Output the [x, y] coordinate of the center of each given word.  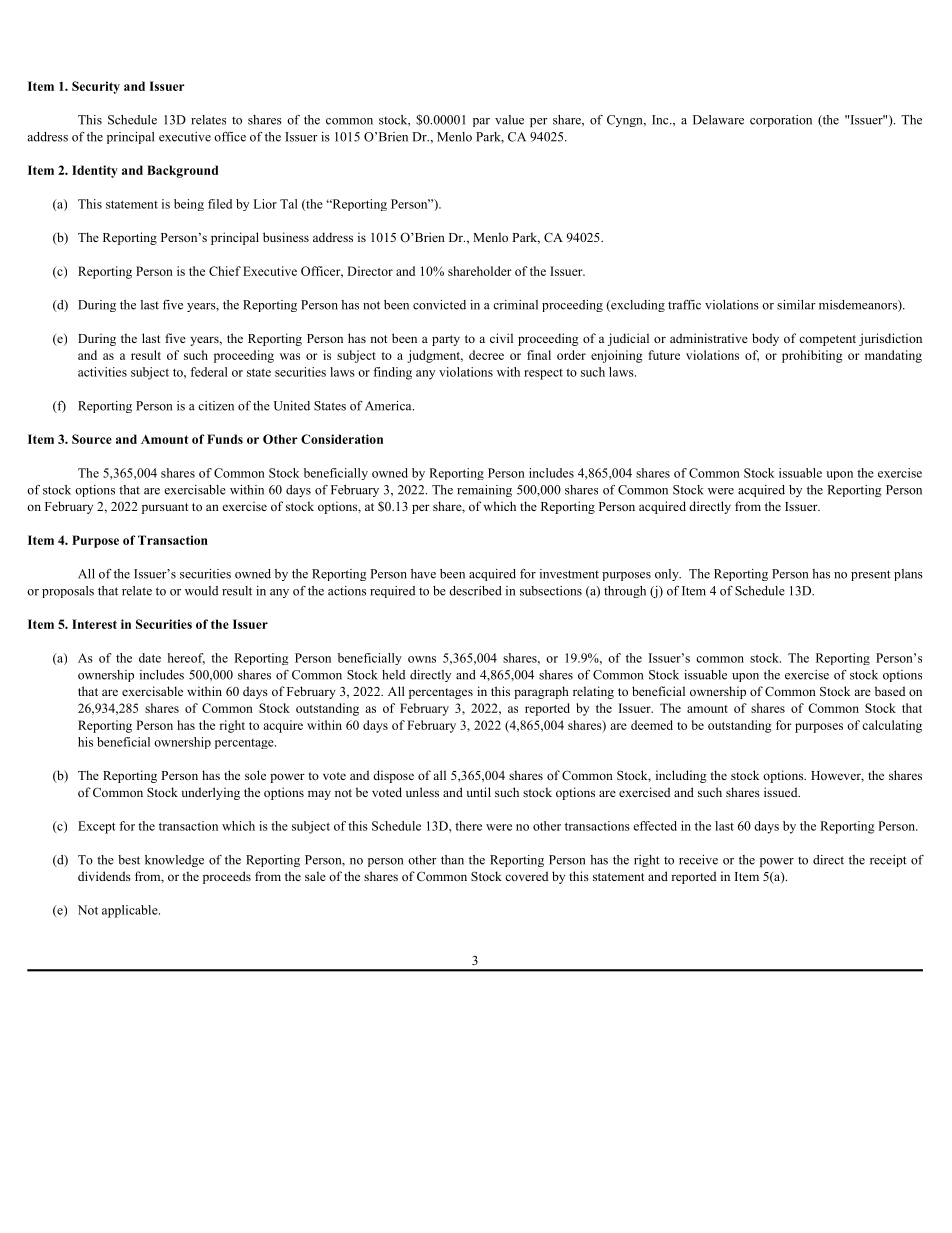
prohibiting [812, 356]
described [475, 591]
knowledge [174, 861]
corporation [781, 121]
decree [486, 355]
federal [209, 372]
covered [526, 876]
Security [96, 87]
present [871, 575]
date [150, 658]
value [509, 120]
